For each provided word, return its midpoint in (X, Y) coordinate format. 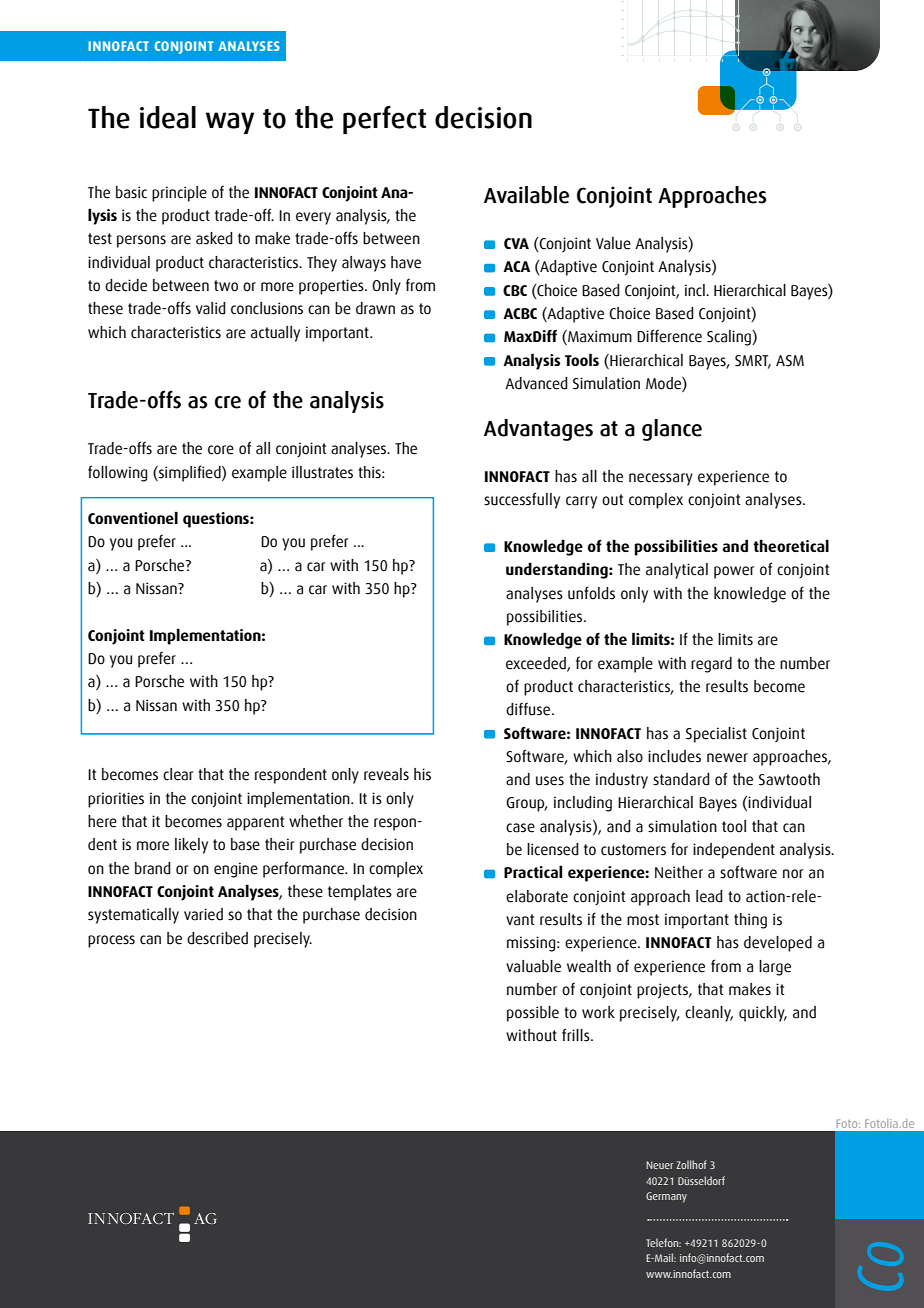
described (217, 938)
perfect (384, 120)
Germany (666, 1197)
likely (191, 846)
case (520, 828)
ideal (168, 117)
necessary (661, 479)
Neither (679, 872)
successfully (522, 500)
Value (613, 243)
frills (577, 1035)
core (221, 450)
